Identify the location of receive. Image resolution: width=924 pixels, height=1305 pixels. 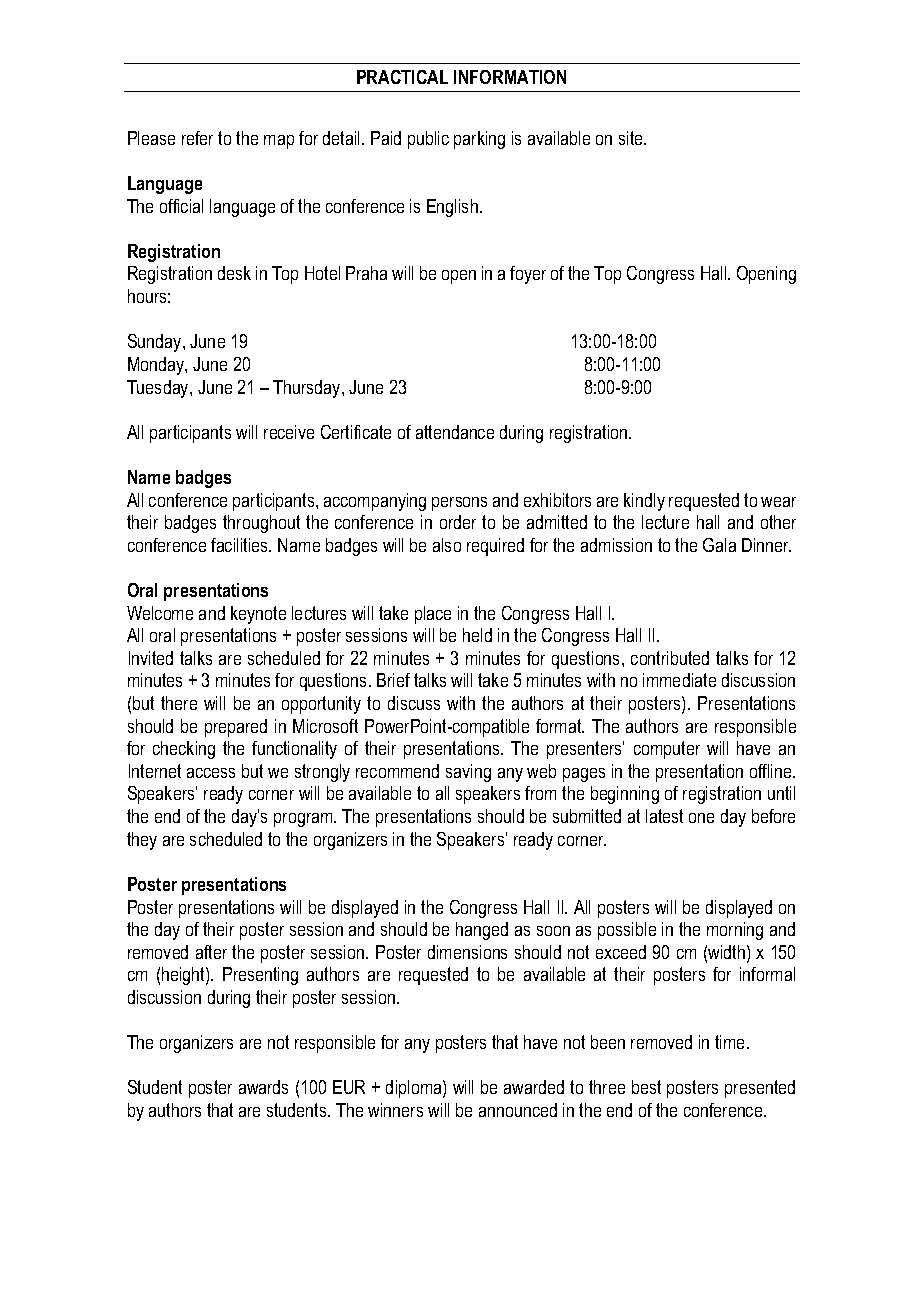
(289, 432).
